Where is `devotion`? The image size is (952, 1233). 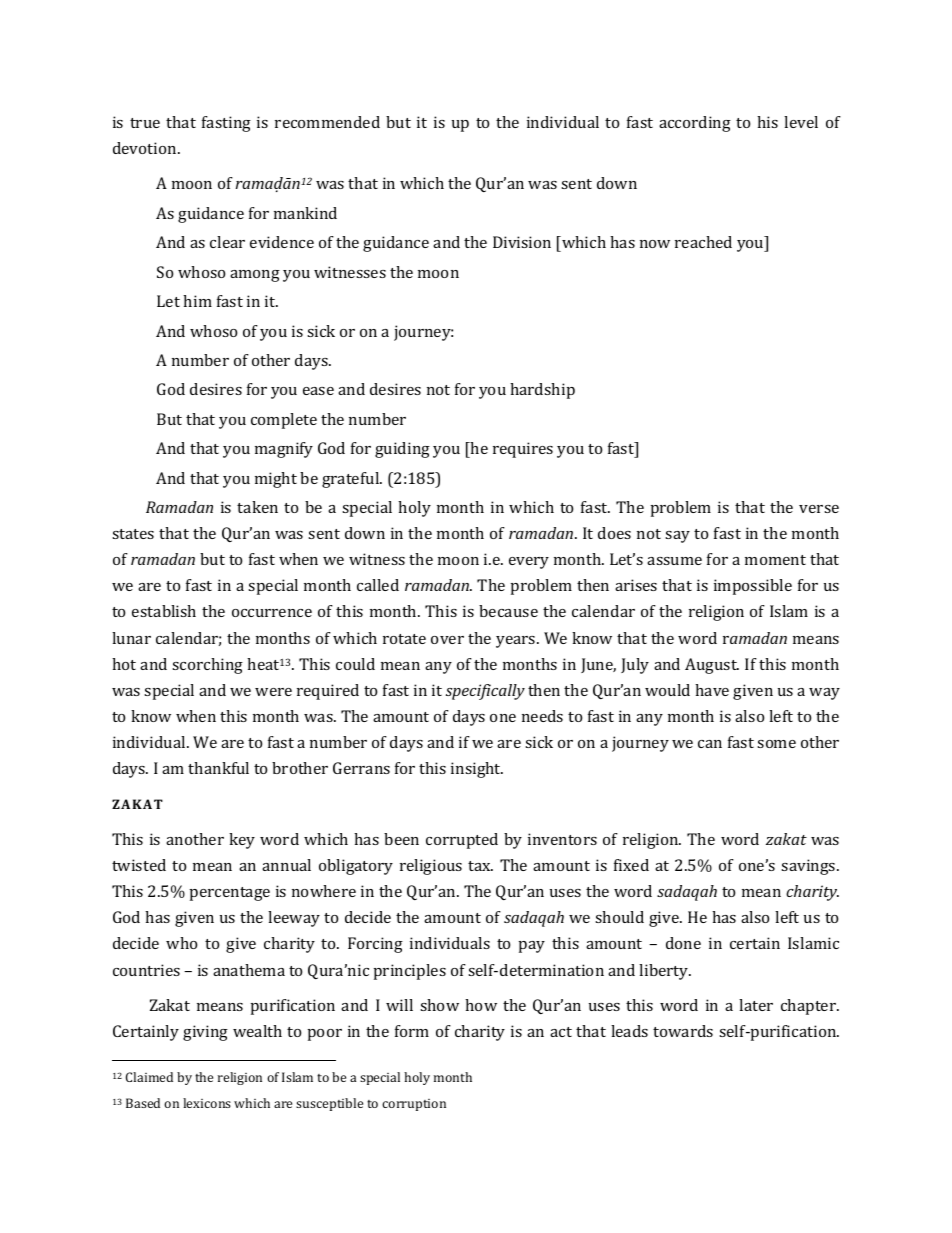 devotion is located at coordinates (146, 148).
